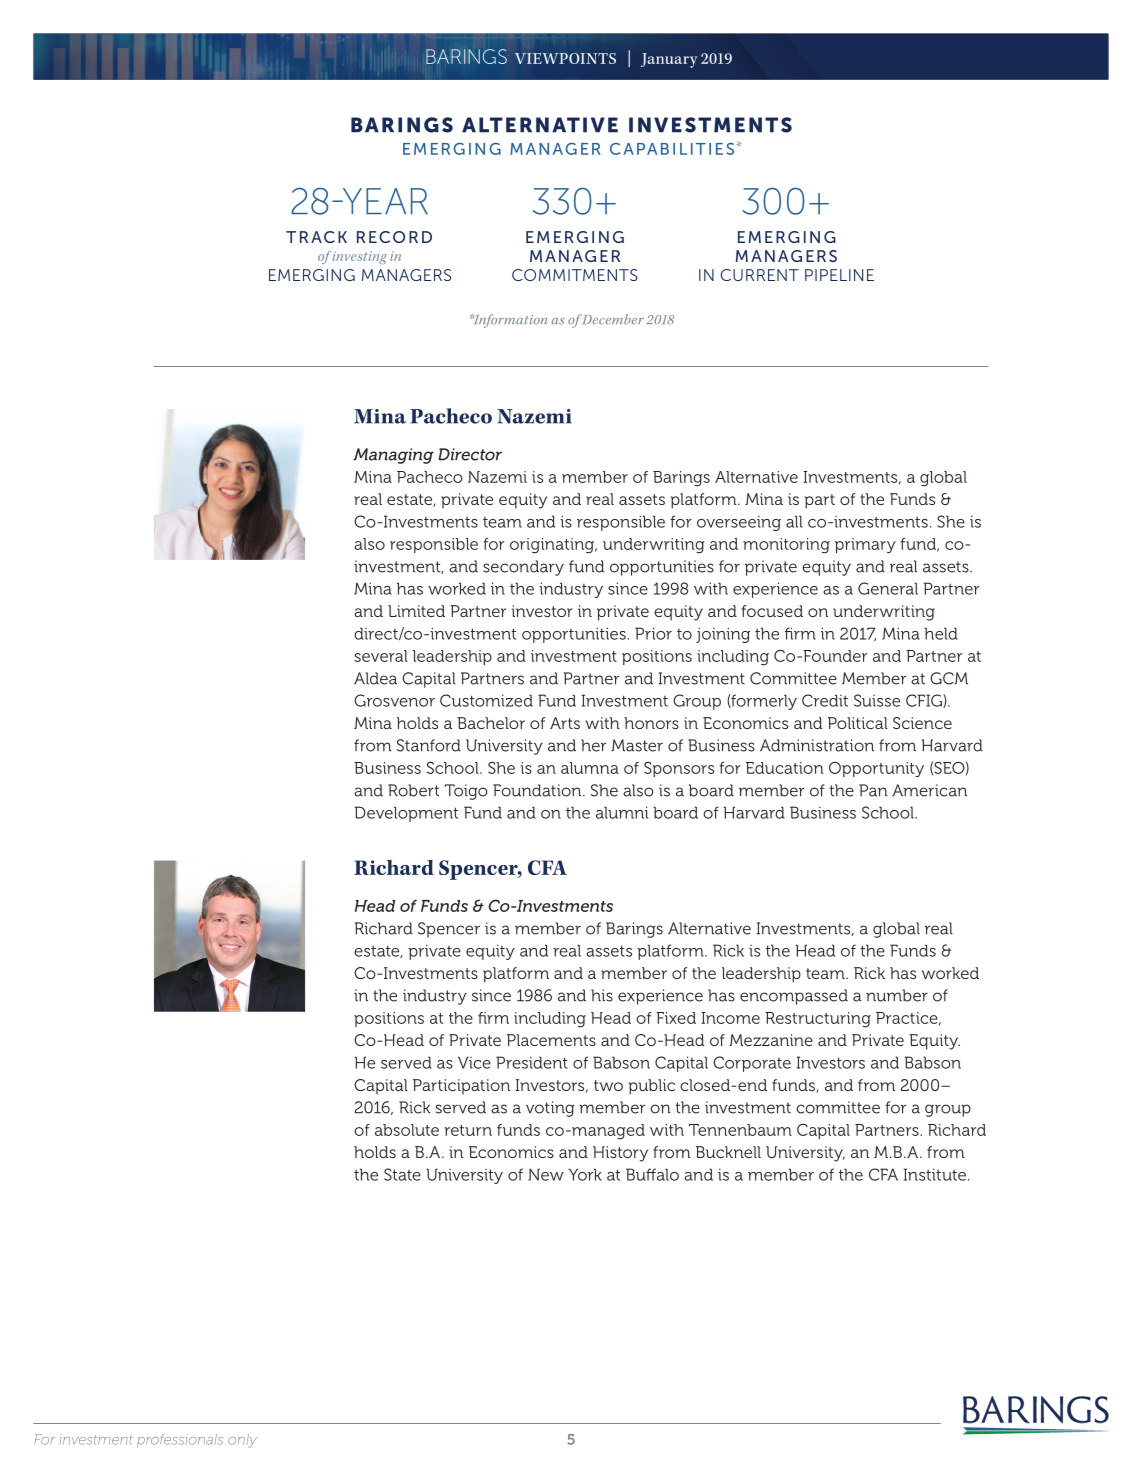 The height and width of the document is (1478, 1142). Describe the element at coordinates (413, 790) in the document. I see `Robert` at that location.
